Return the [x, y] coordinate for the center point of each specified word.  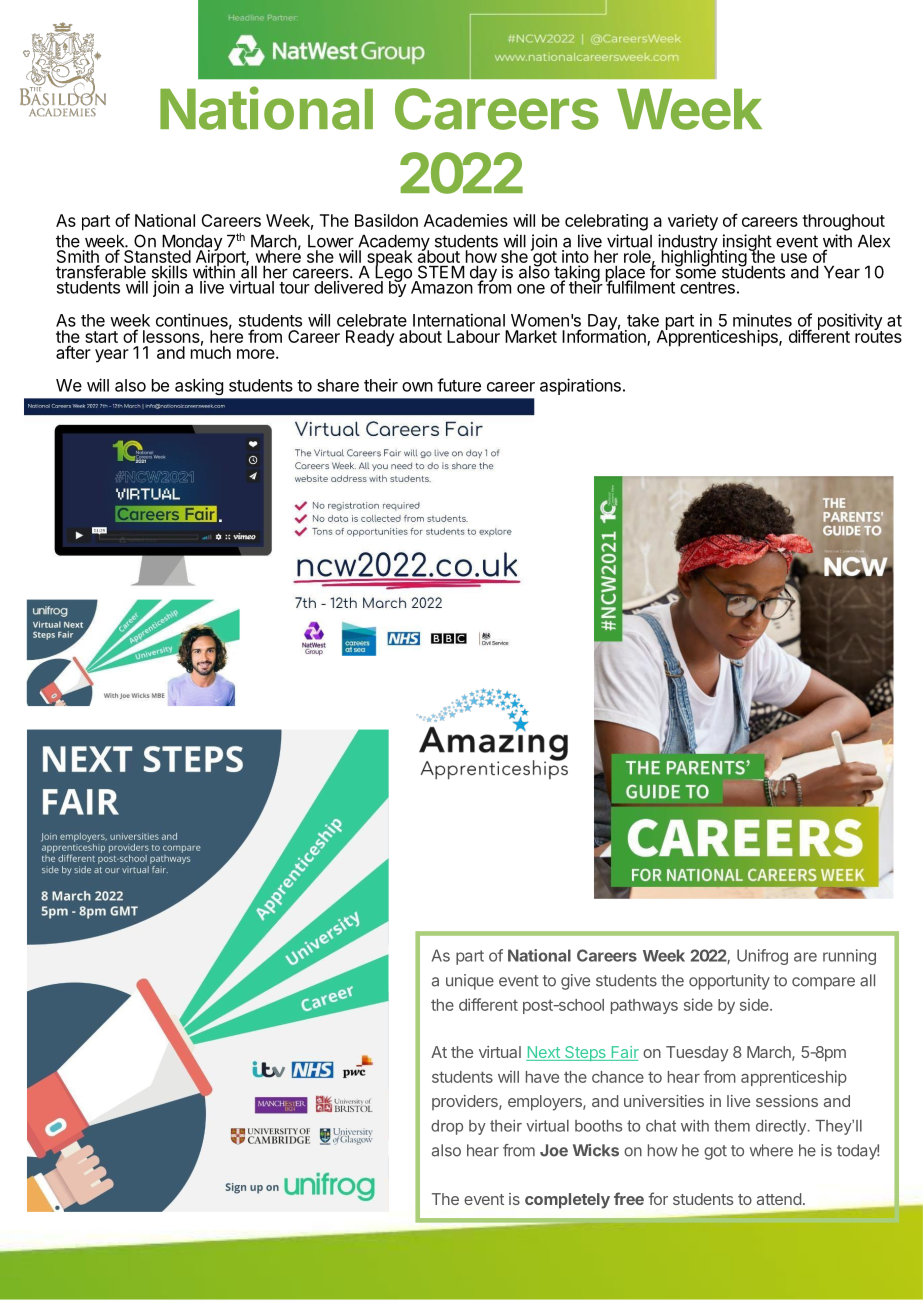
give [575, 982]
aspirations [580, 386]
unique [470, 982]
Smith [78, 256]
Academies [466, 220]
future [459, 385]
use [794, 258]
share [338, 385]
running [849, 957]
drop [447, 1127]
